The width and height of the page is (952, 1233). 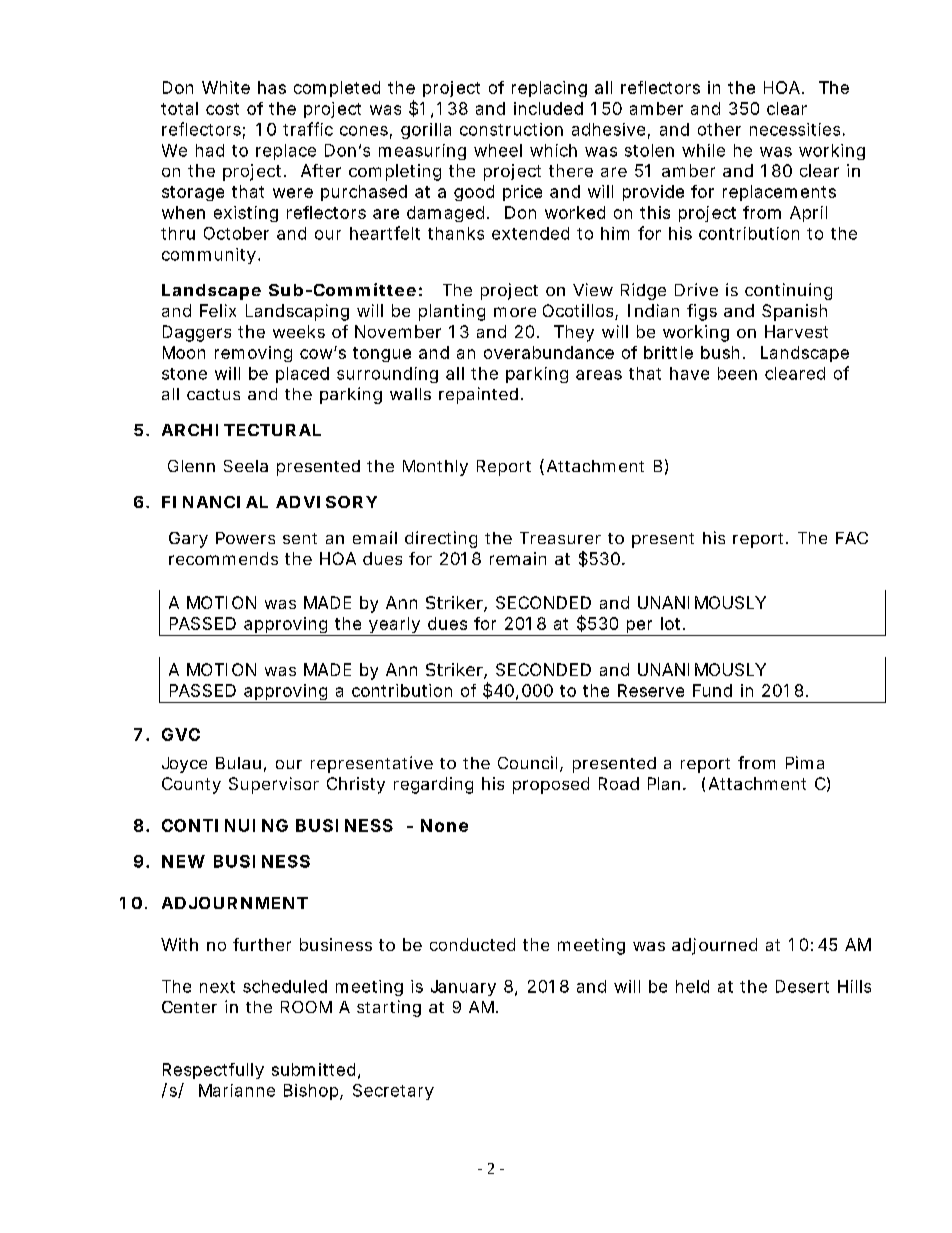 I want to click on cost, so click(x=222, y=109).
